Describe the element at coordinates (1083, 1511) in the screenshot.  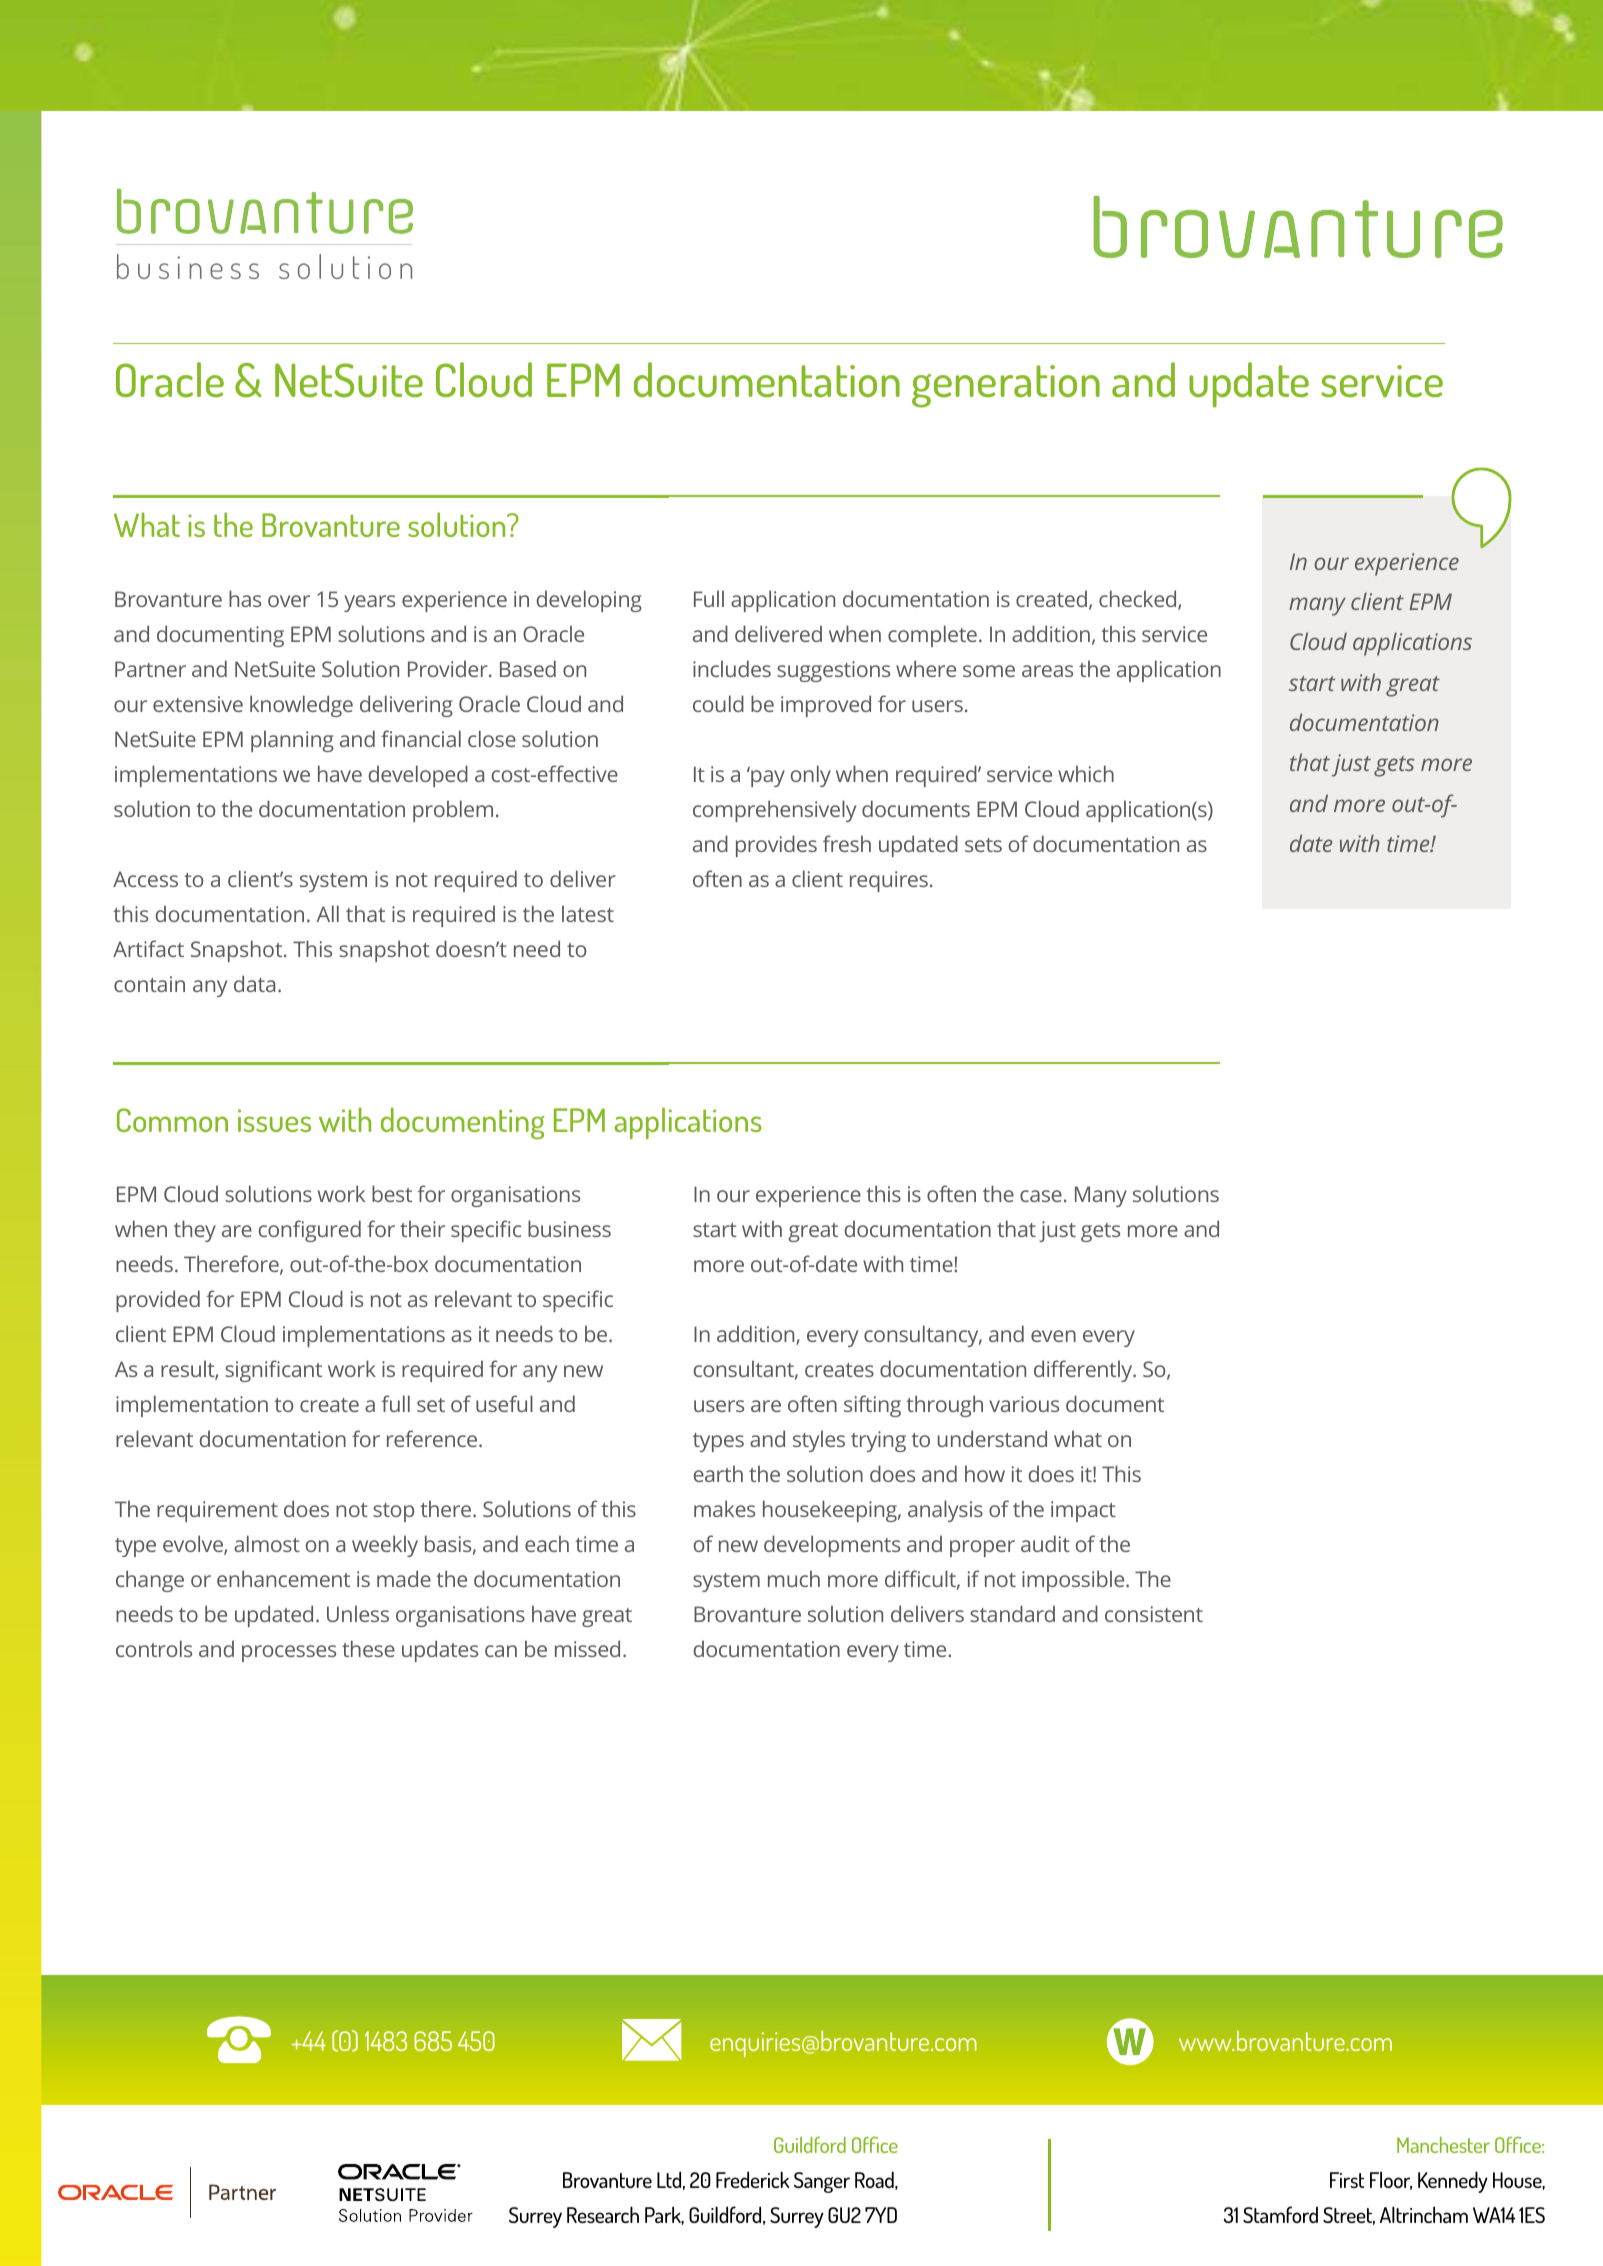
I see `impact` at that location.
